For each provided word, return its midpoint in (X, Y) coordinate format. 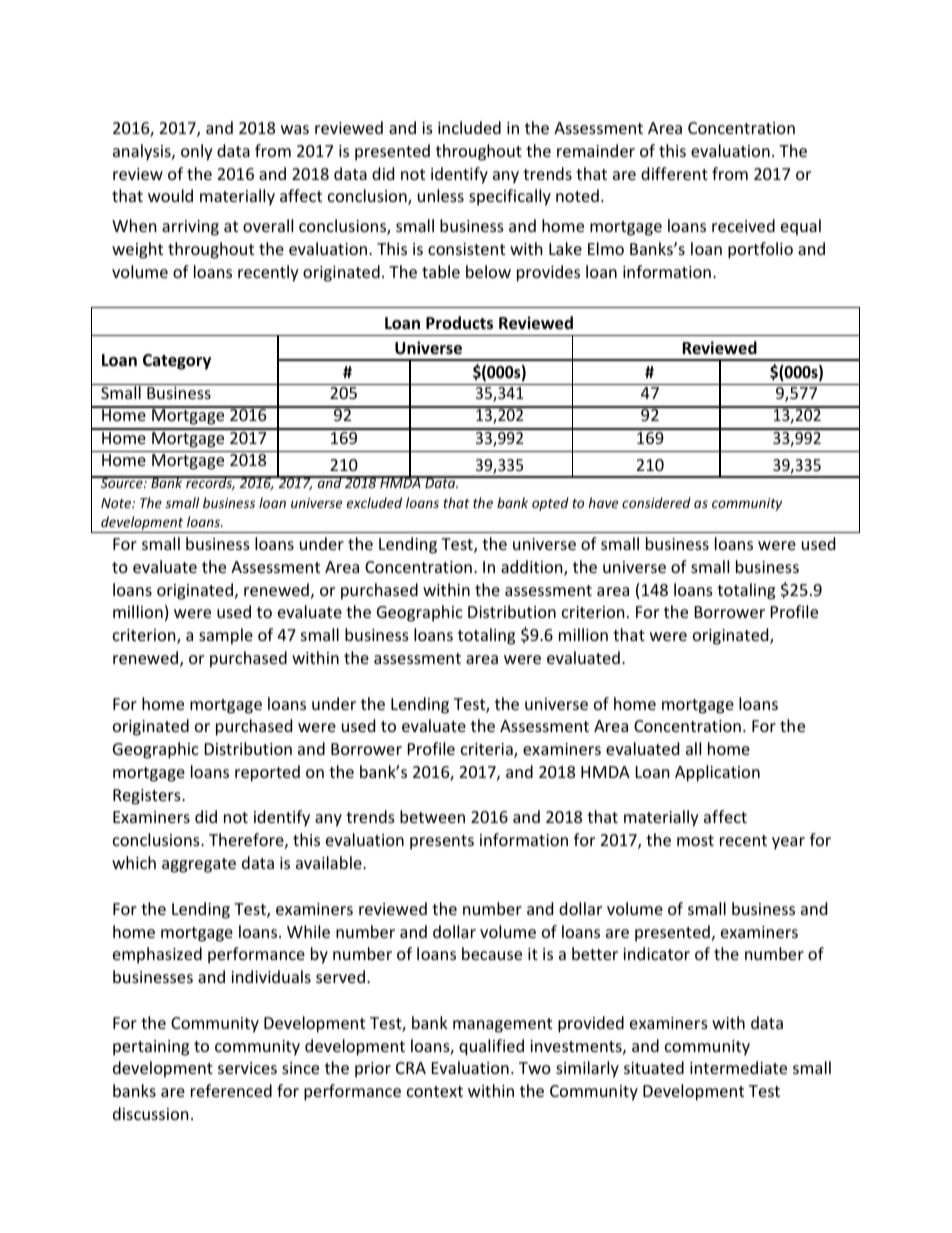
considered (656, 502)
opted (550, 504)
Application (717, 773)
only (197, 152)
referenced (231, 1090)
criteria (488, 750)
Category (177, 362)
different (674, 173)
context (435, 1091)
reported (267, 773)
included (469, 127)
